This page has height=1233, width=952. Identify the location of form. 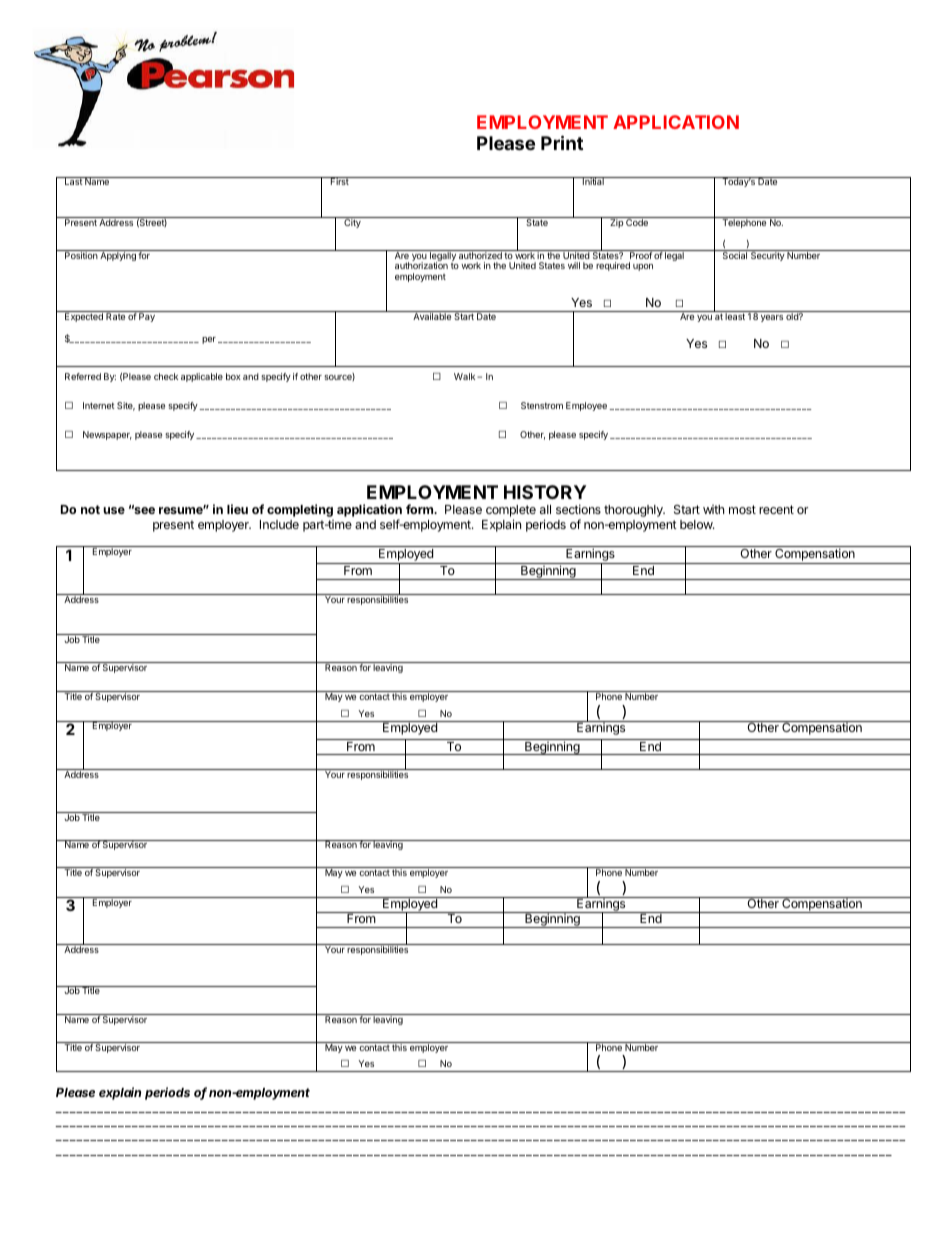
(420, 509).
